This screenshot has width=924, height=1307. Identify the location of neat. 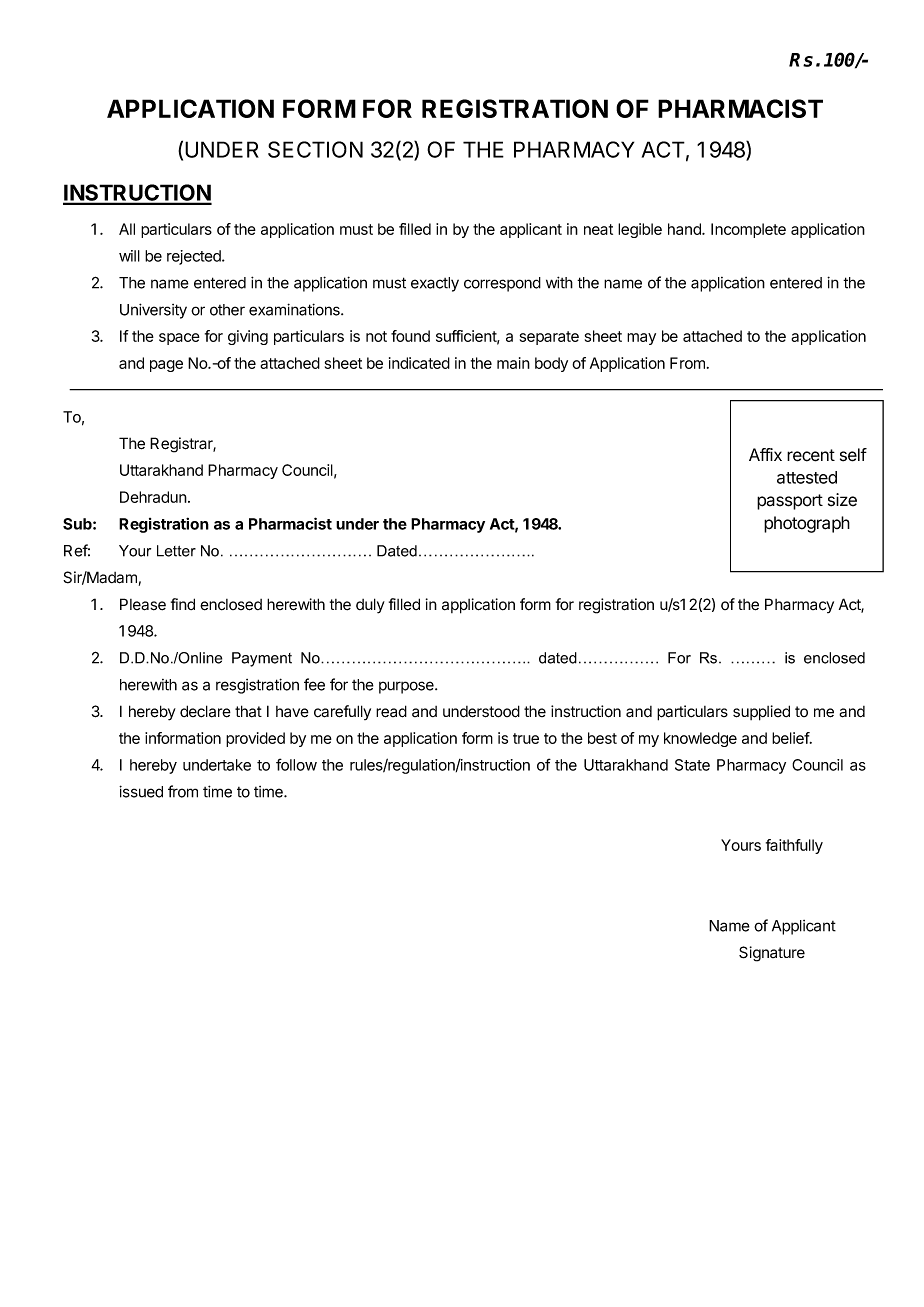
(598, 229).
